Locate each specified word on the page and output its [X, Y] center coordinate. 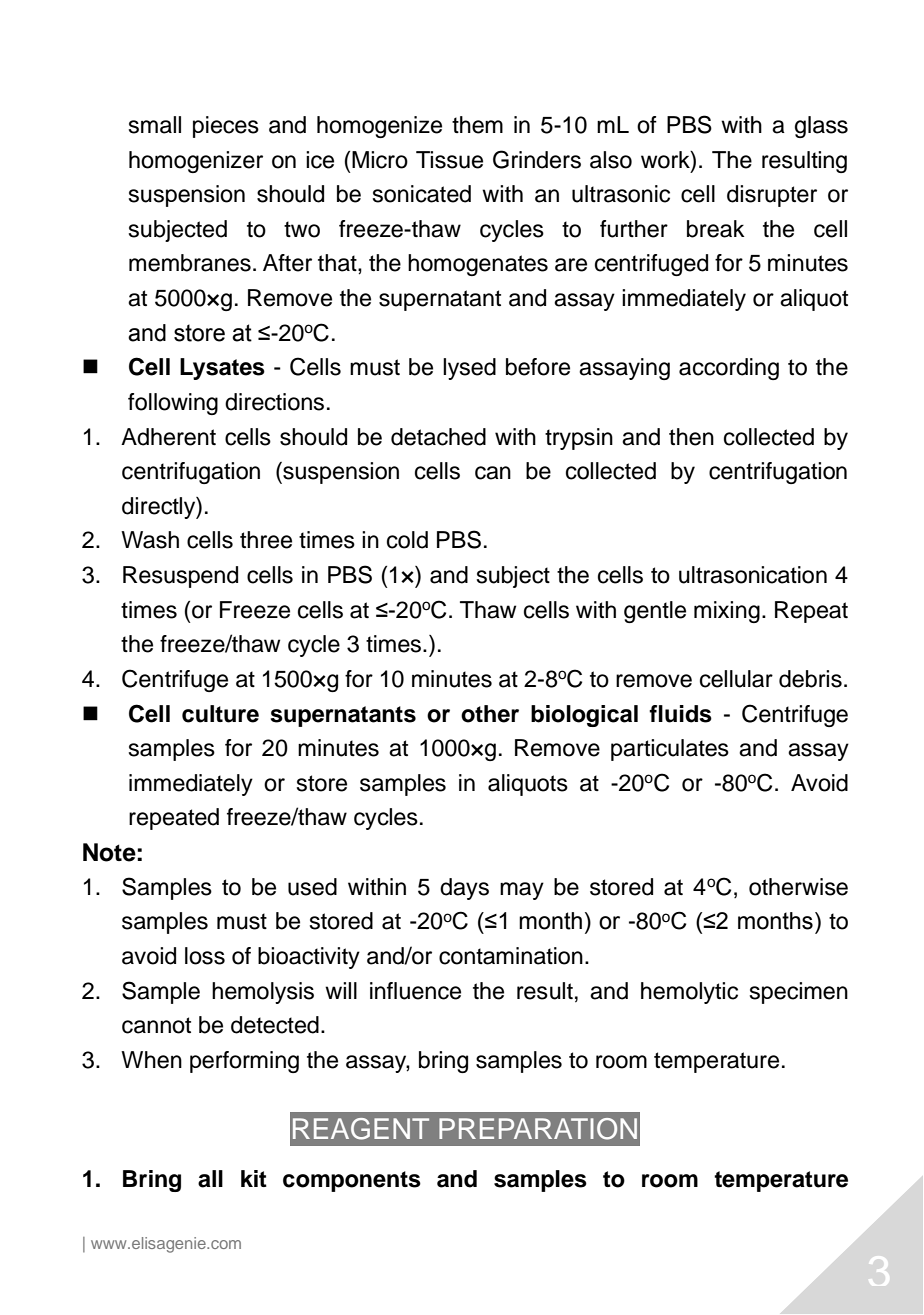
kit [254, 1178]
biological [584, 716]
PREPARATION [538, 1129]
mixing [727, 612]
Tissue [449, 160]
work [666, 160]
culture [220, 714]
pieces [226, 127]
